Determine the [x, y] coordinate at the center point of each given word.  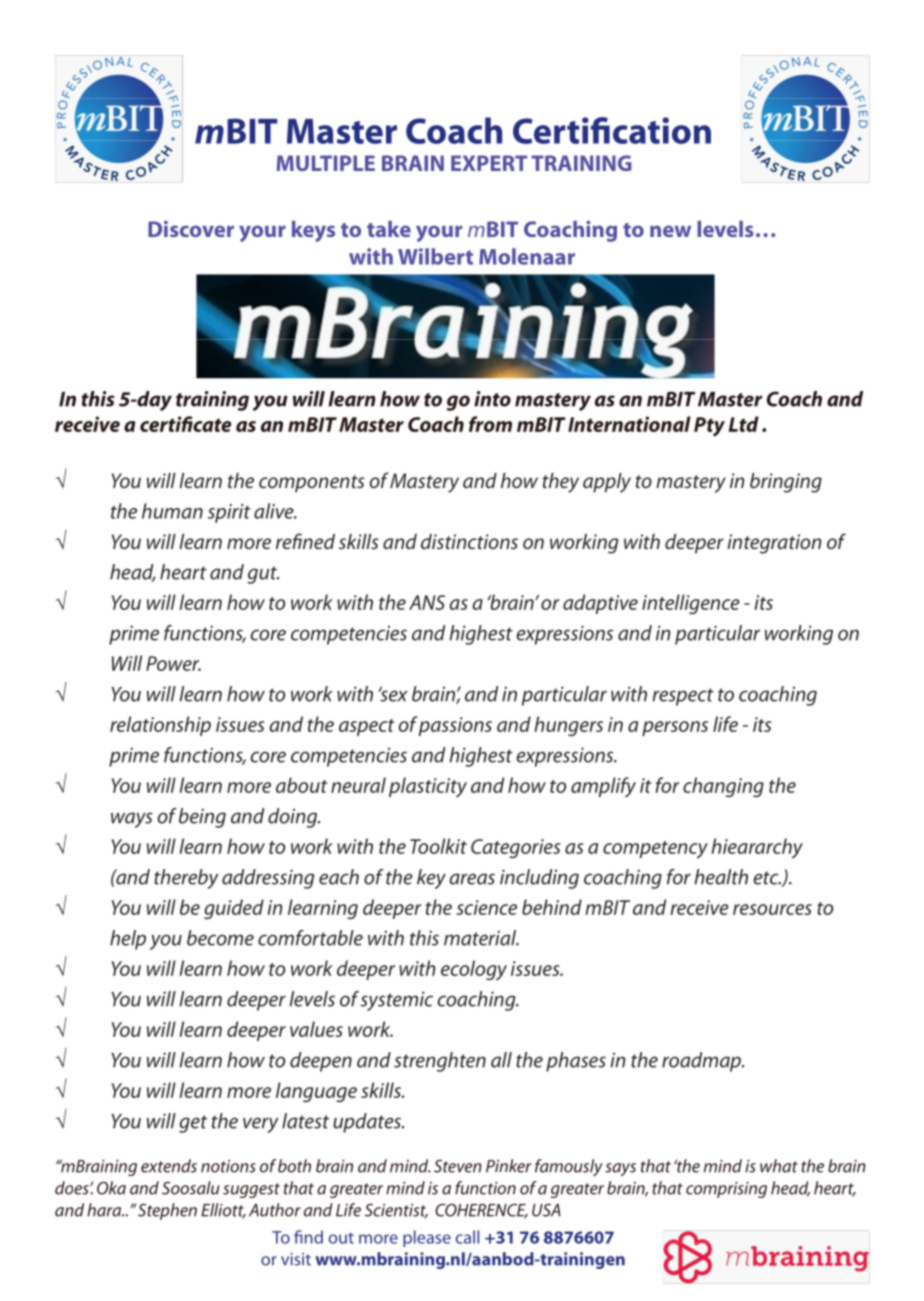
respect [683, 697]
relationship [160, 726]
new [670, 231]
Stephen [167, 1211]
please [427, 1238]
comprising [726, 1190]
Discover [191, 229]
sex [393, 695]
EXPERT [489, 163]
